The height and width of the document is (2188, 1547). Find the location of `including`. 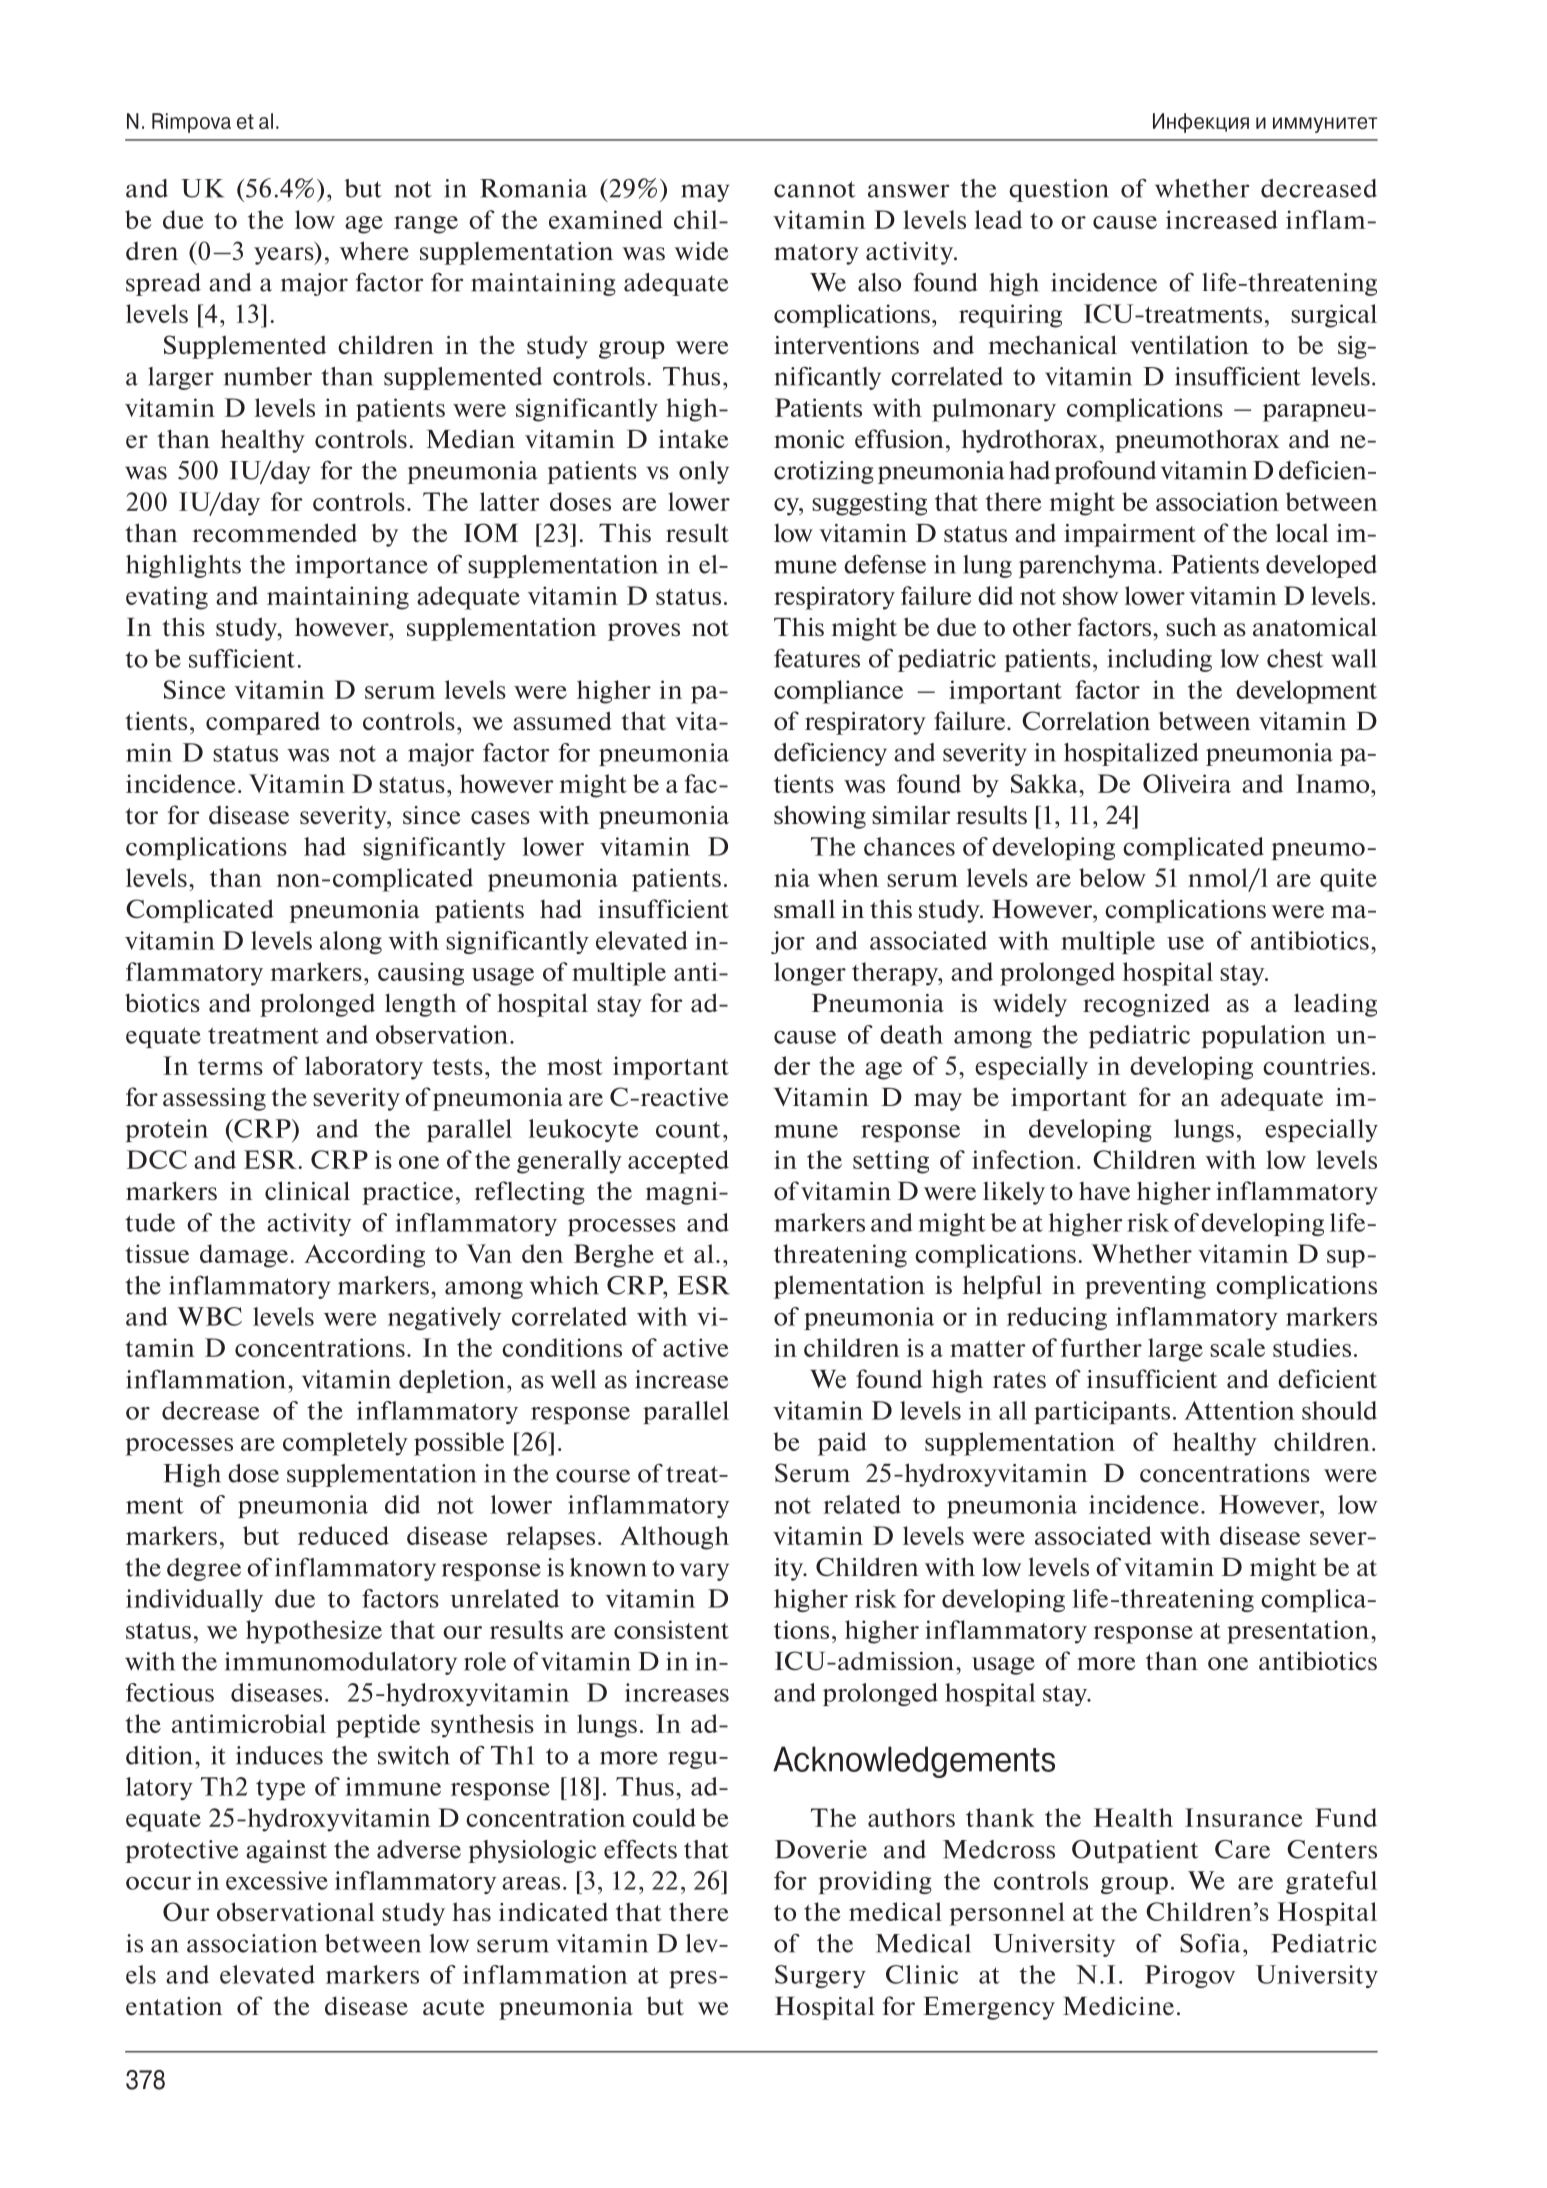

including is located at coordinates (1159, 660).
